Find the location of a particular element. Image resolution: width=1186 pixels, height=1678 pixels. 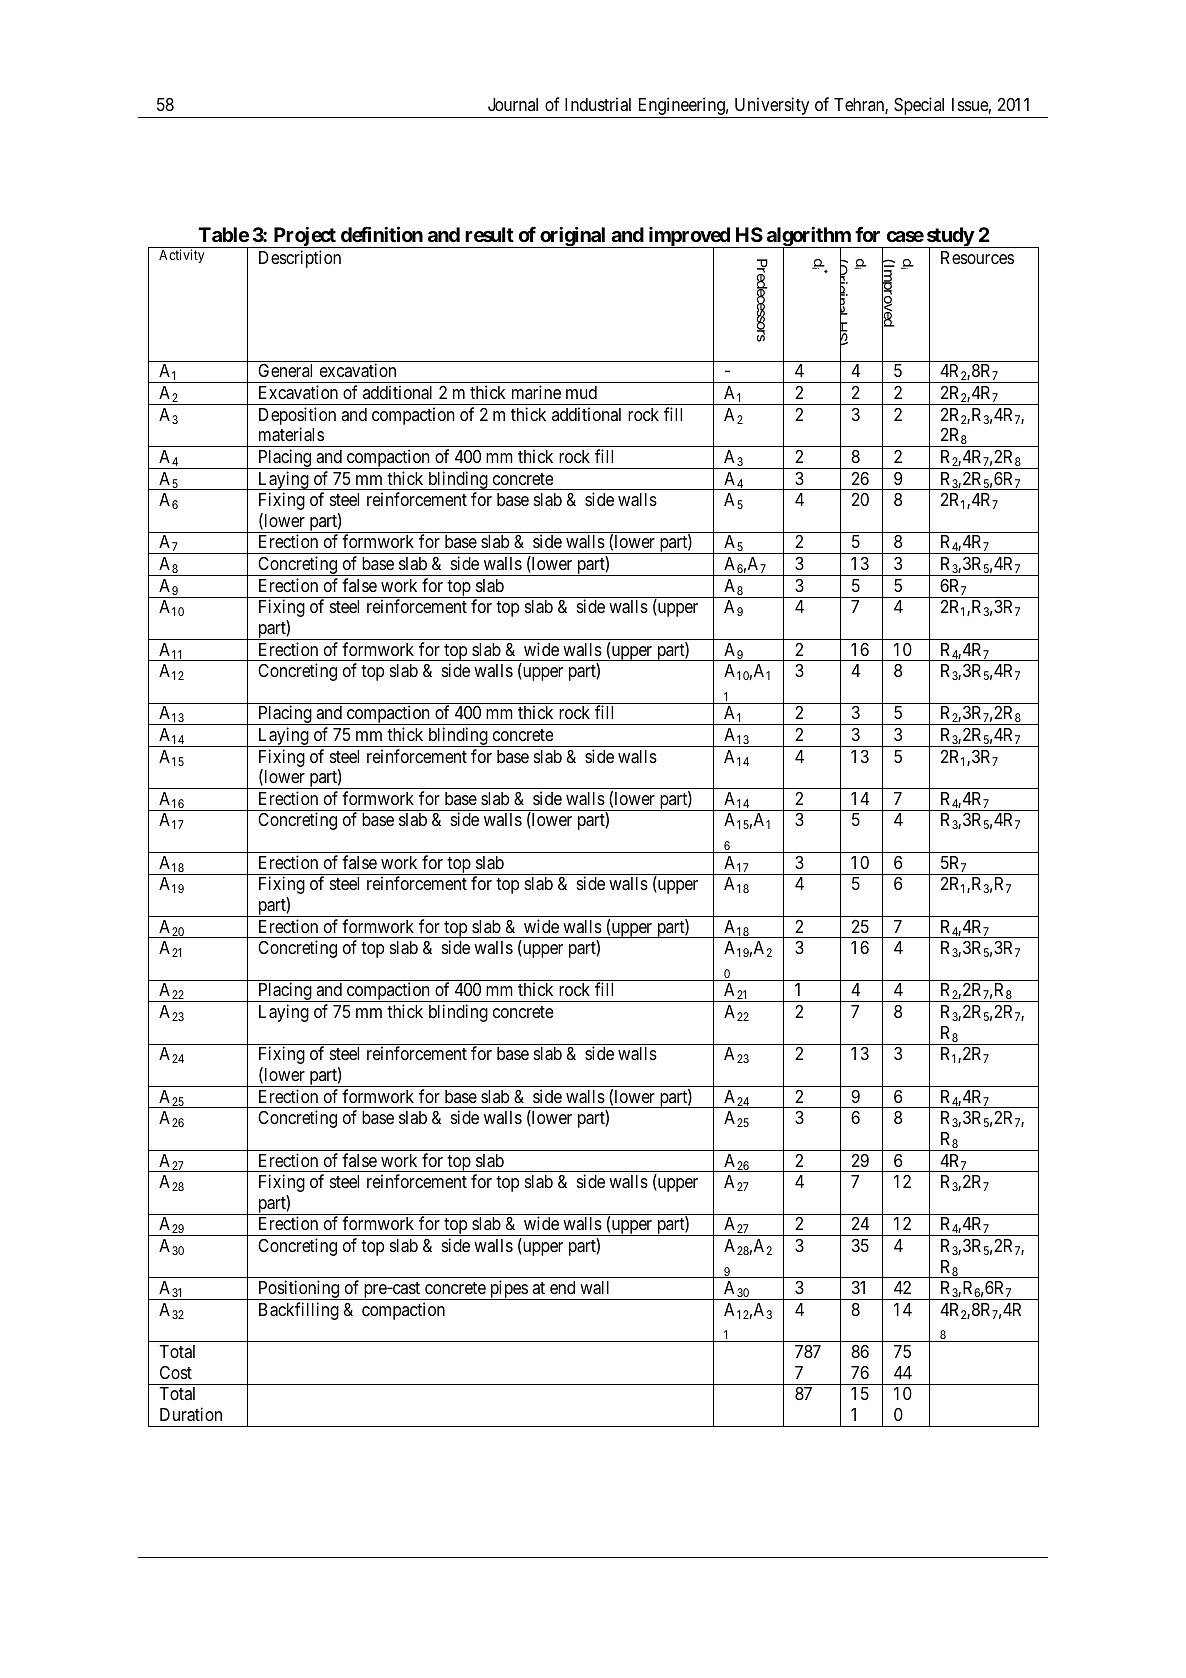

Resources is located at coordinates (977, 257).
